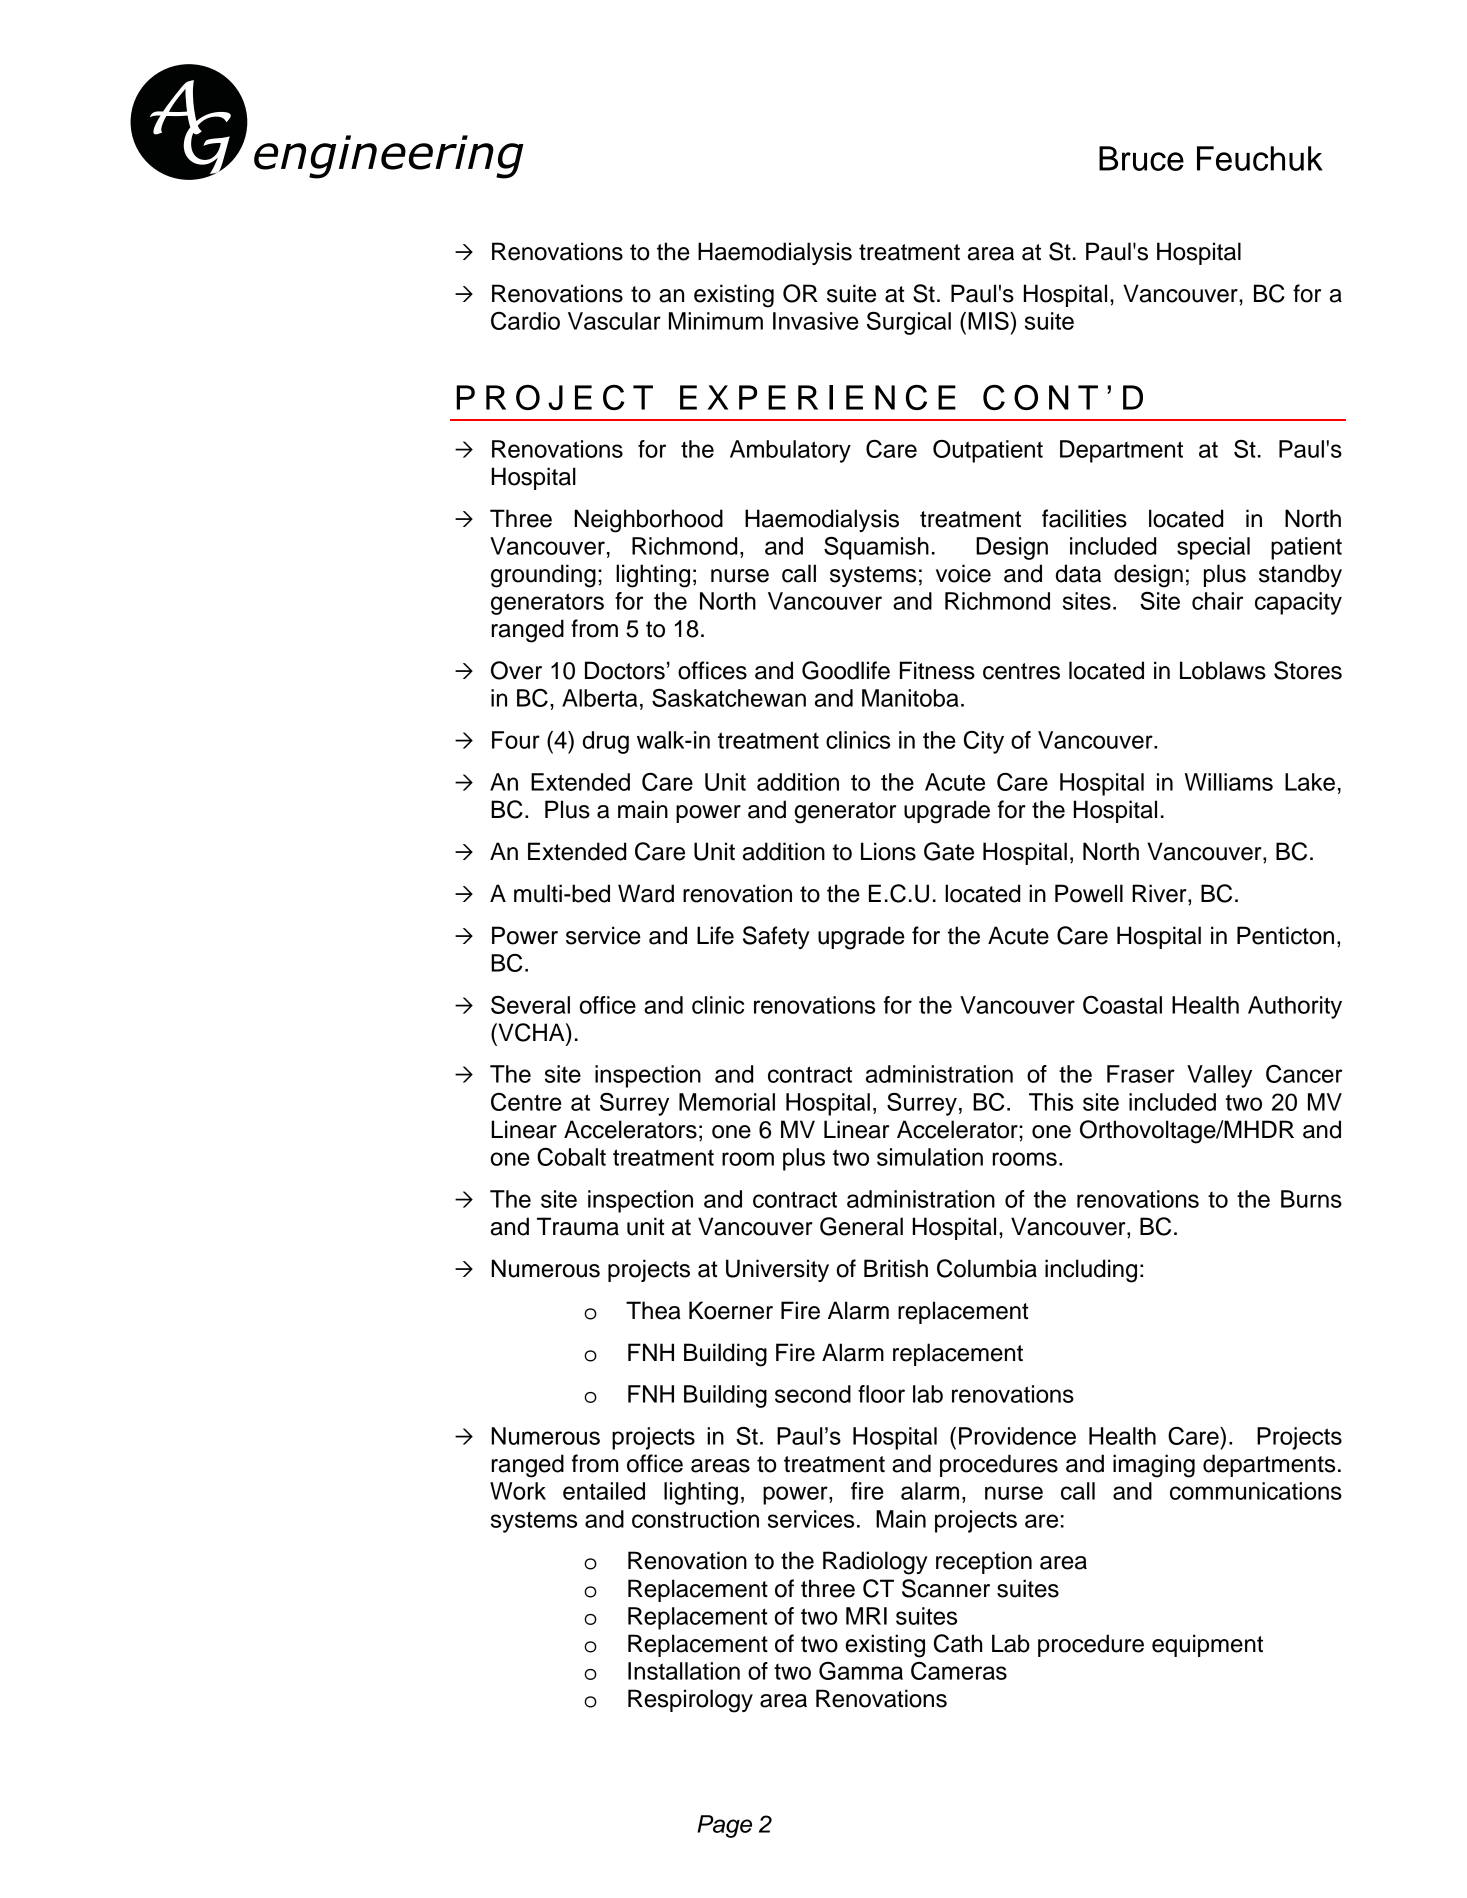 The height and width of the screenshot is (1898, 1467). I want to click on Several, so click(530, 1005).
